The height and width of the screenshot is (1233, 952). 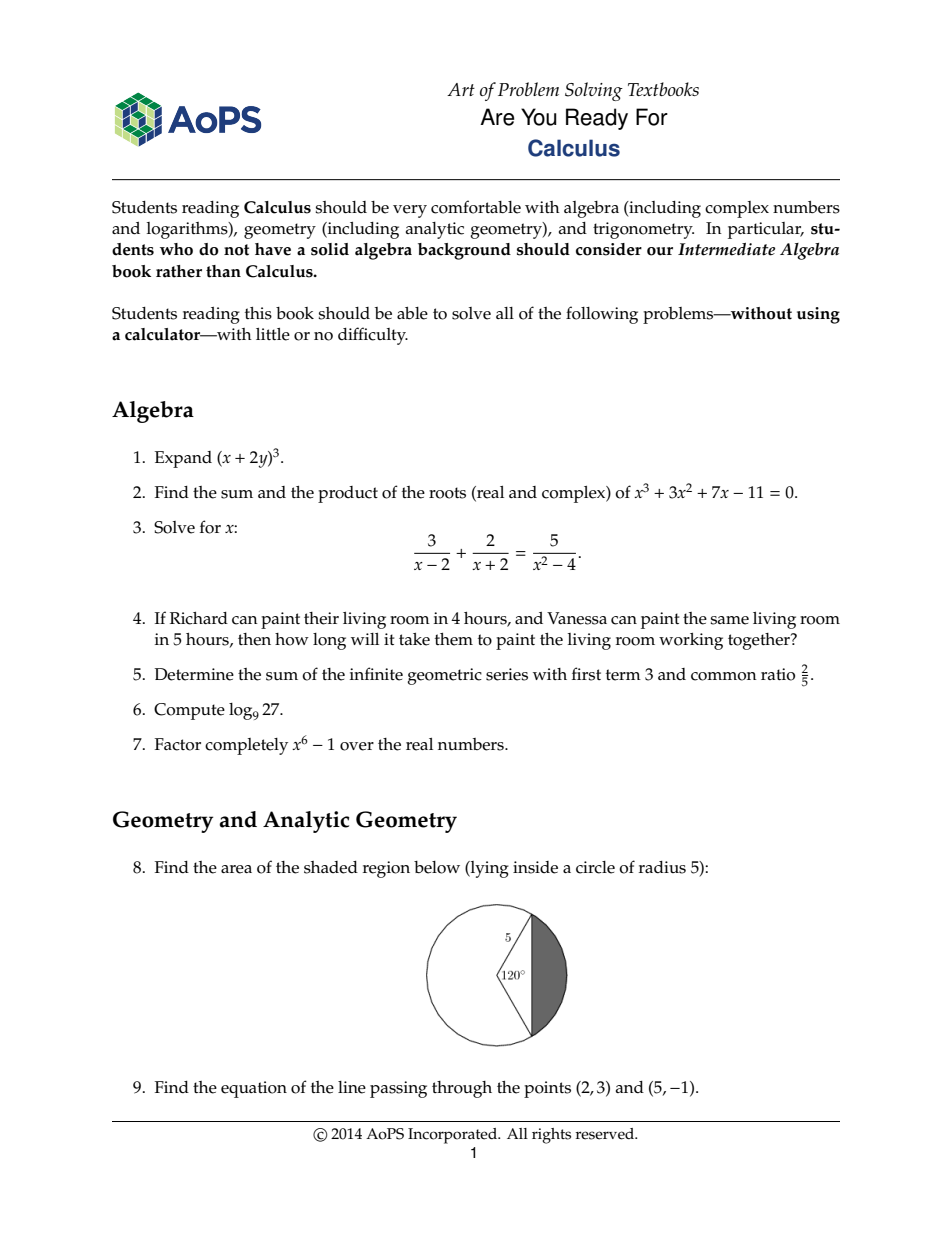 I want to click on equation, so click(x=254, y=1089).
